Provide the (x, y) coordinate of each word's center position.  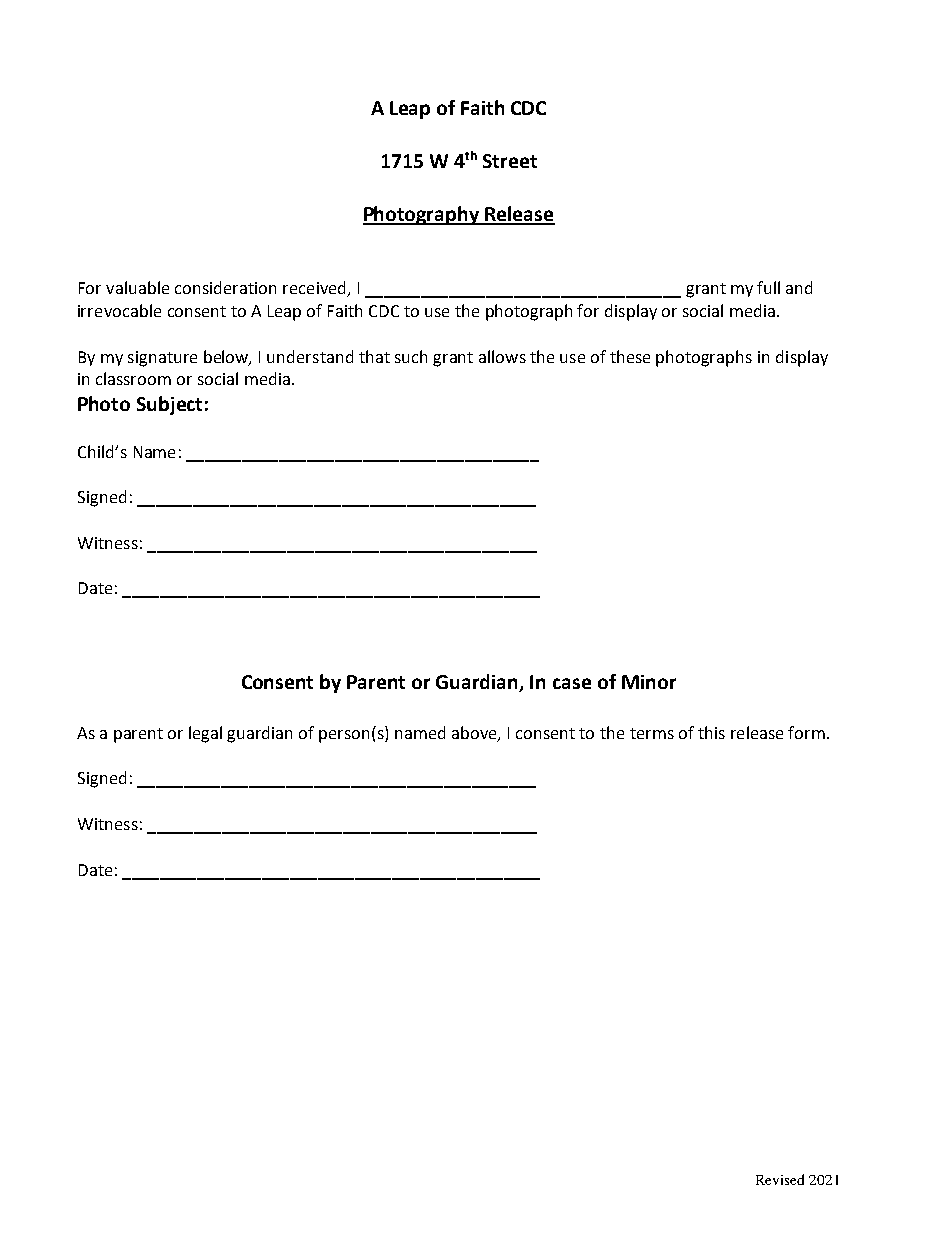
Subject (169, 405)
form (806, 732)
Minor (649, 682)
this (711, 732)
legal (205, 734)
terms (652, 733)
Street (510, 161)
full (768, 287)
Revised (780, 1179)
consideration (225, 287)
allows (502, 356)
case (572, 683)
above (475, 733)
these (630, 356)
